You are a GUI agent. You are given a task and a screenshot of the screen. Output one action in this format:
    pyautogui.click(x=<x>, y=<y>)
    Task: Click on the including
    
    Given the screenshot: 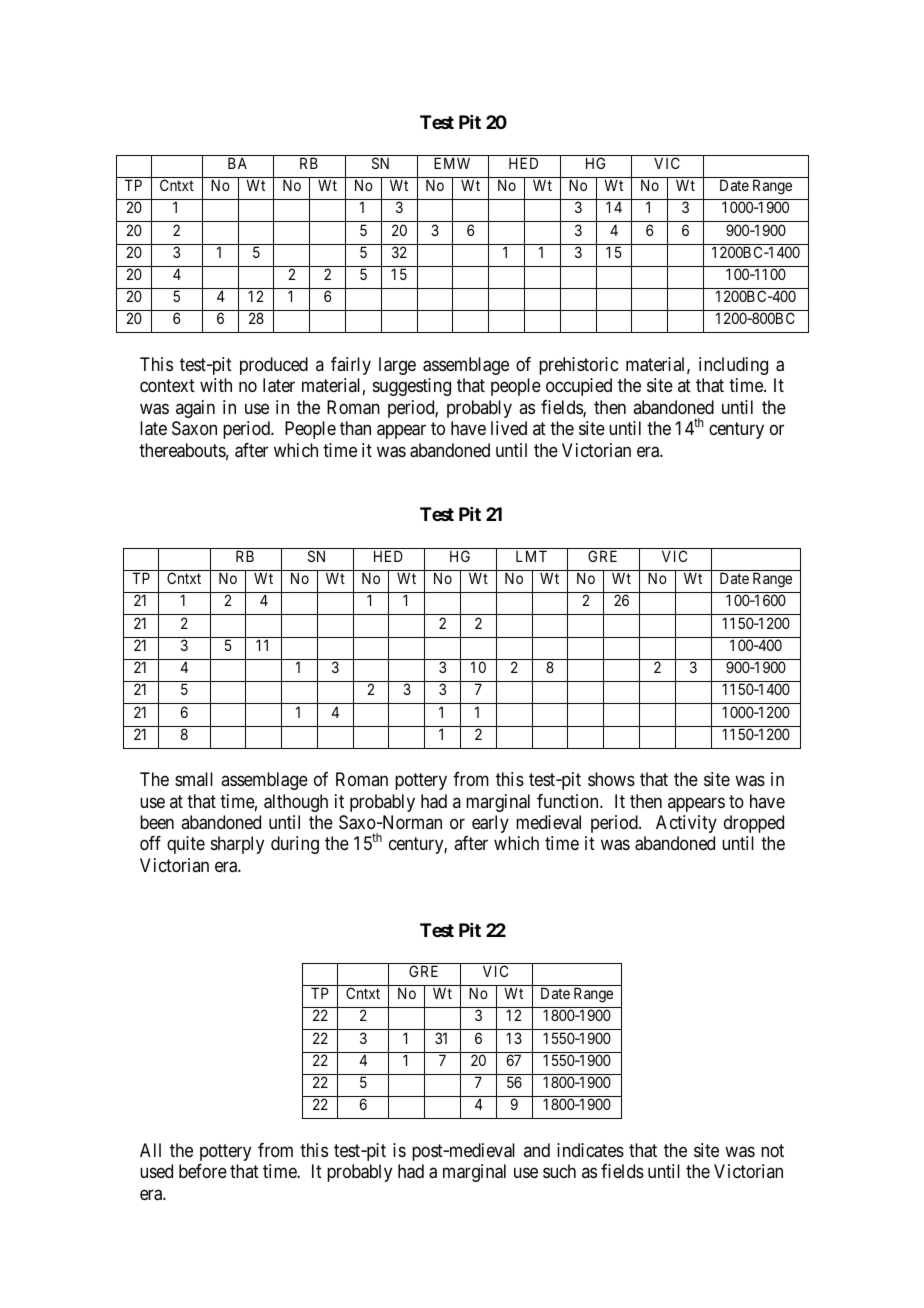 What is the action you would take?
    pyautogui.click(x=733, y=366)
